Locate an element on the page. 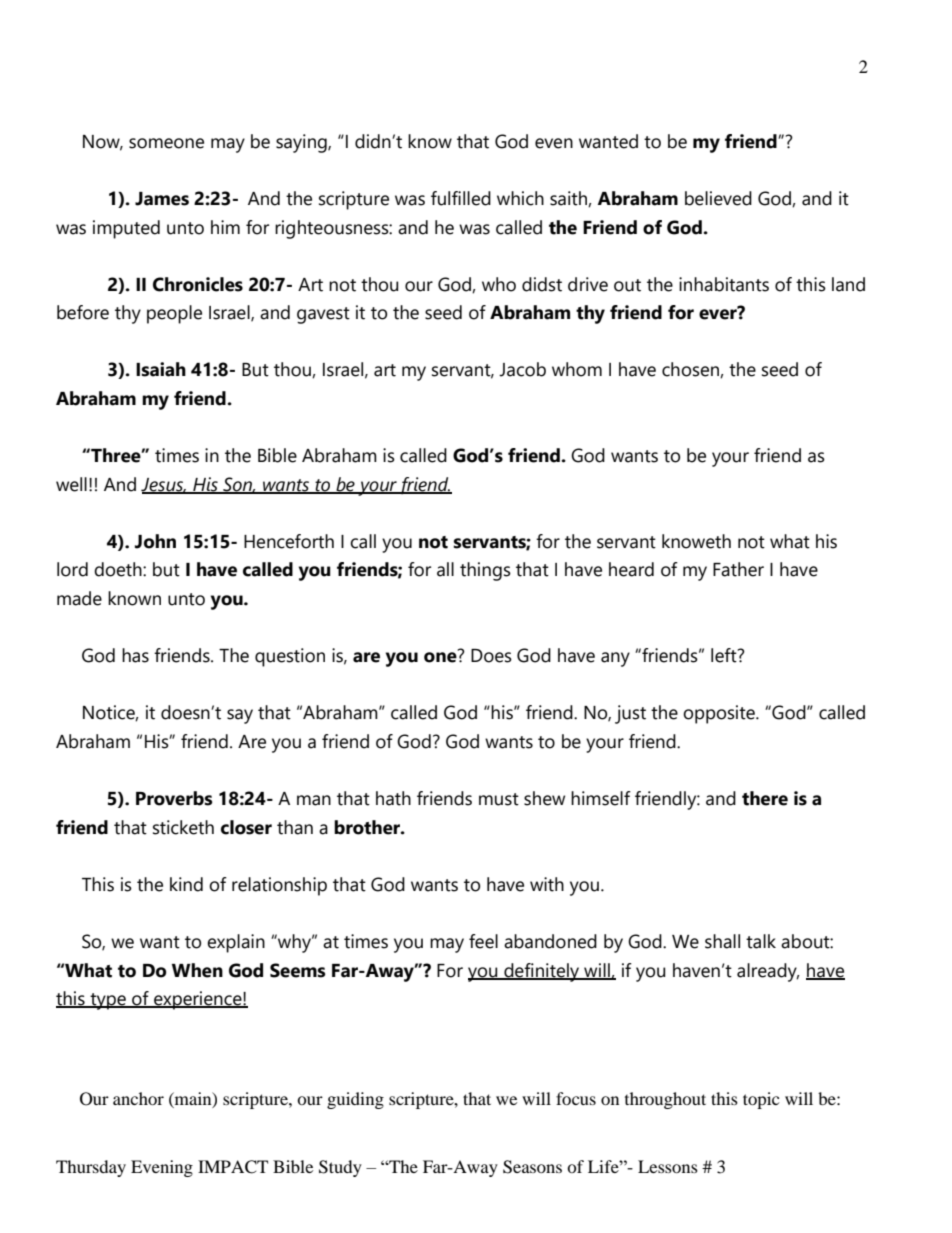 The height and width of the document is (1233, 952). opposite is located at coordinates (720, 714).
